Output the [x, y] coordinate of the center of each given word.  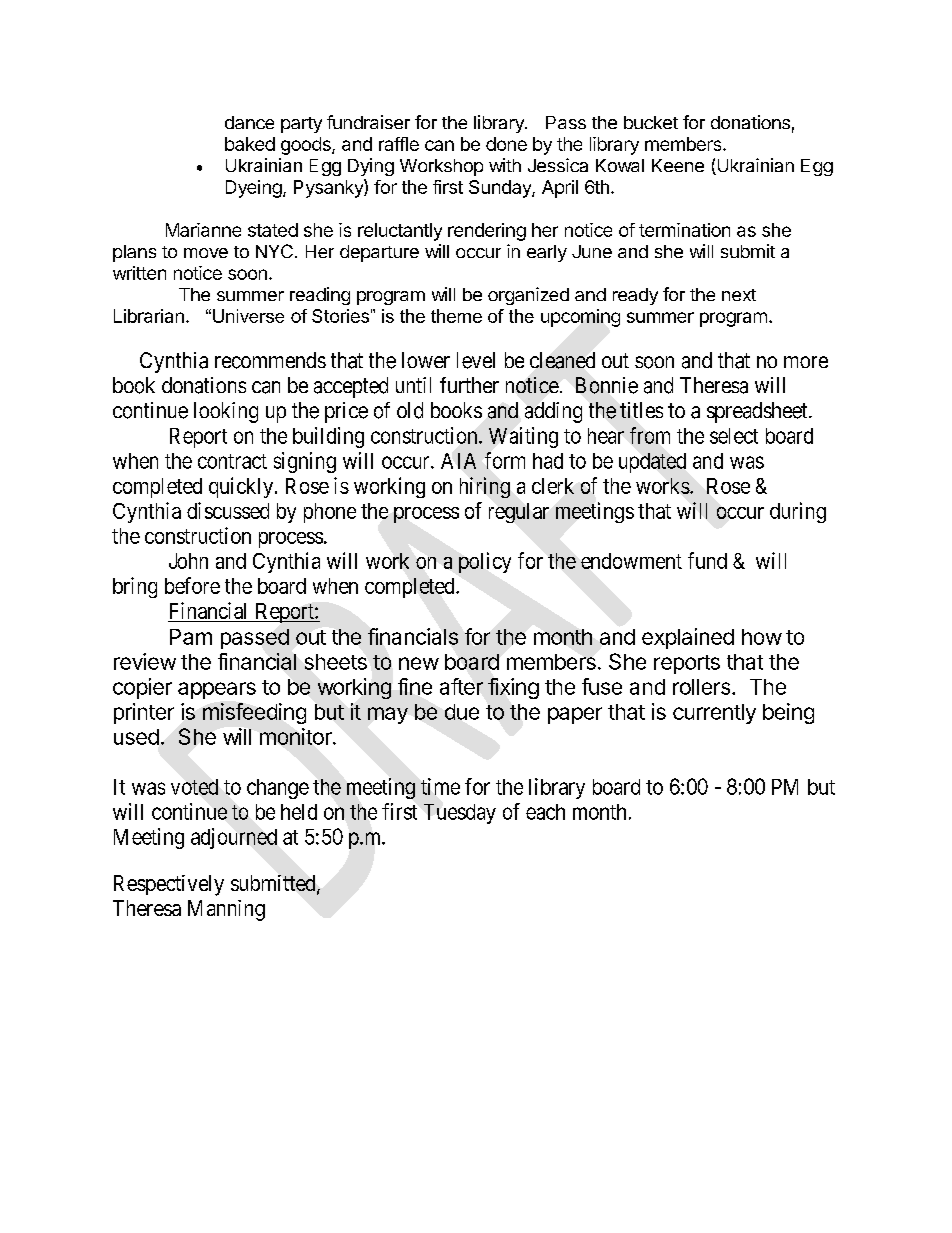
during [798, 512]
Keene [678, 165]
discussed [228, 510]
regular [519, 513]
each [545, 812]
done [506, 144]
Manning [226, 910]
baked [250, 144]
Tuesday [460, 814]
